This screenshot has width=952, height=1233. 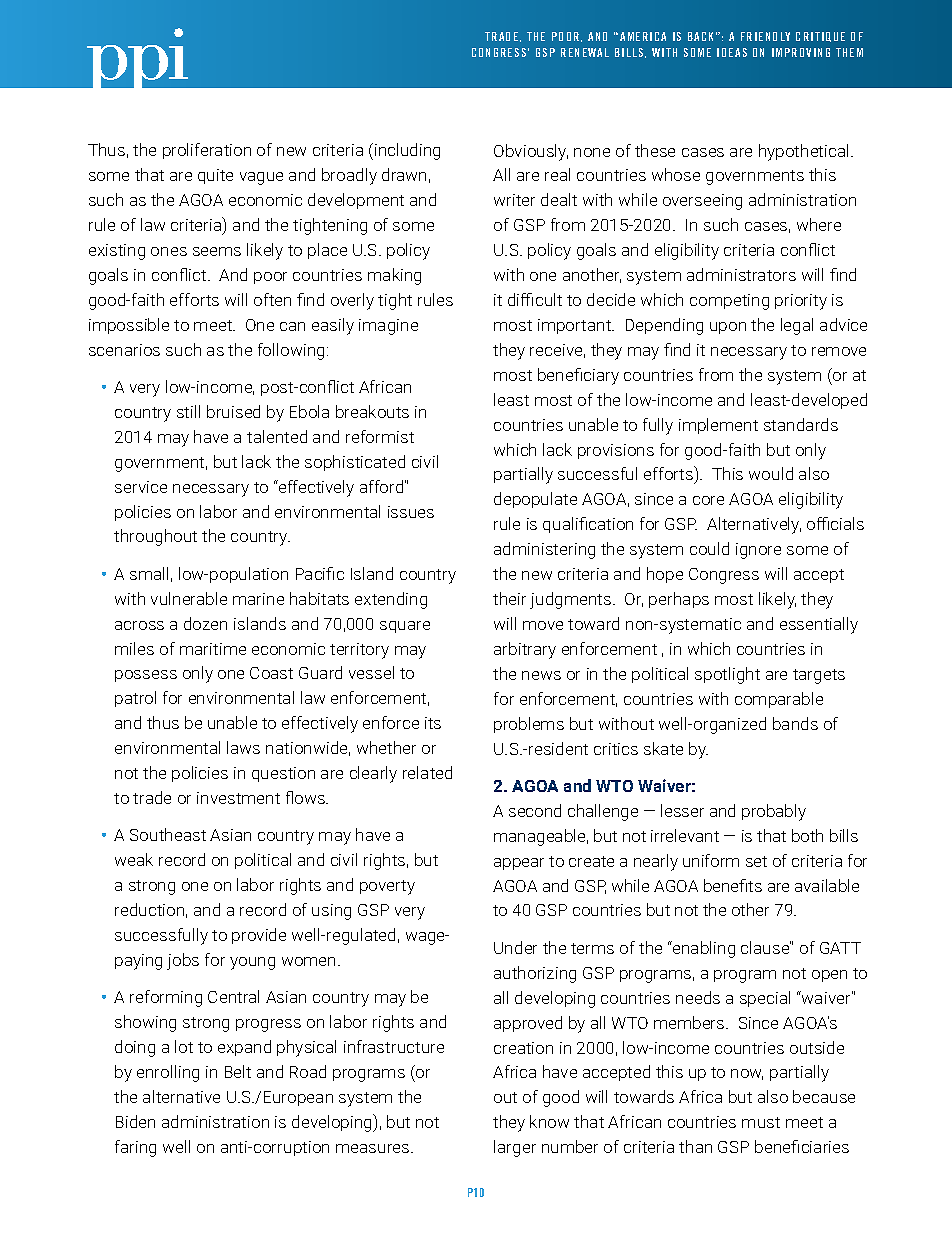 What do you see at coordinates (515, 947) in the screenshot?
I see `Under` at bounding box center [515, 947].
